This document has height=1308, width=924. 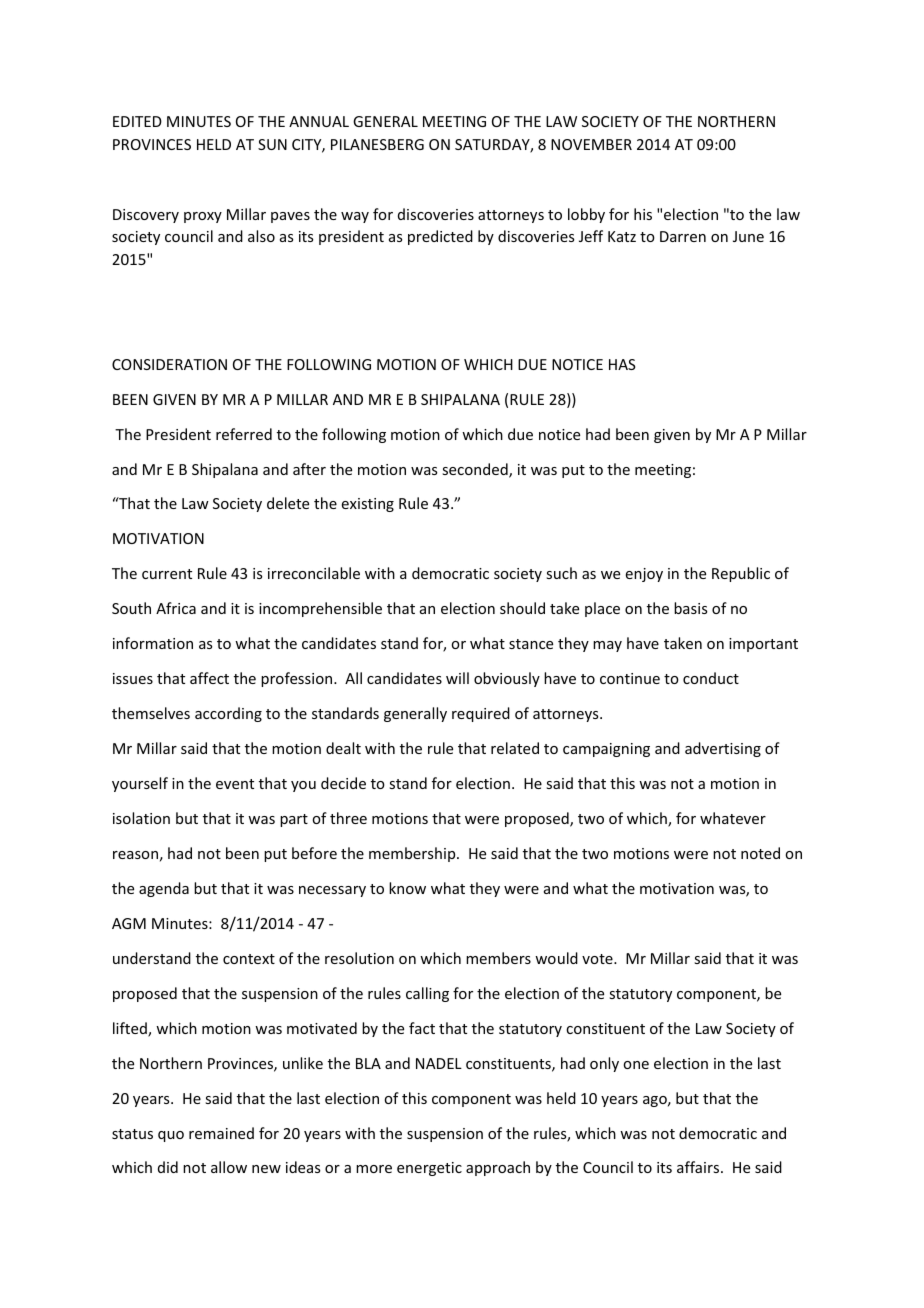 What do you see at coordinates (440, 237) in the document?
I see `predicted` at bounding box center [440, 237].
